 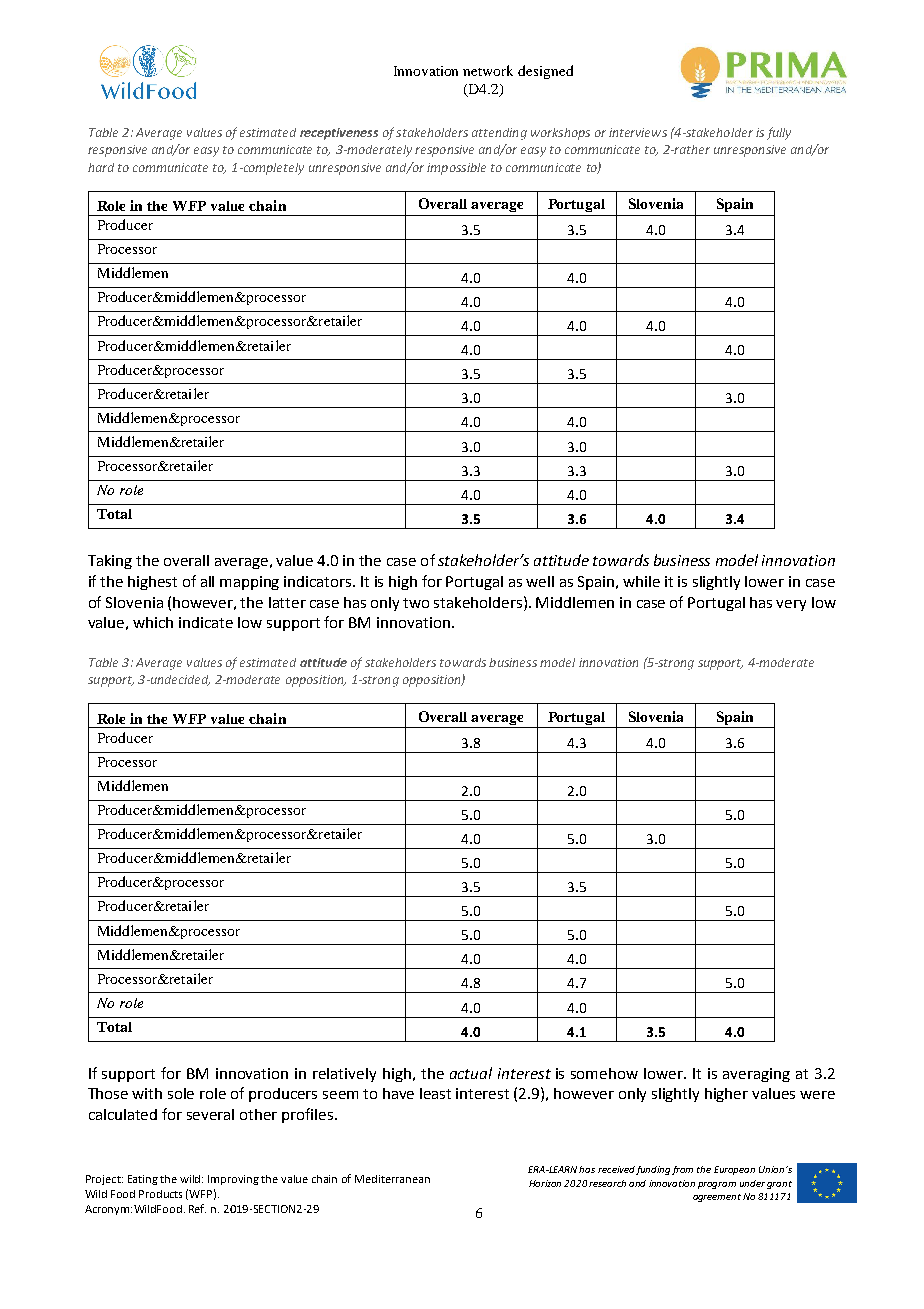 I want to click on well, so click(x=540, y=581).
